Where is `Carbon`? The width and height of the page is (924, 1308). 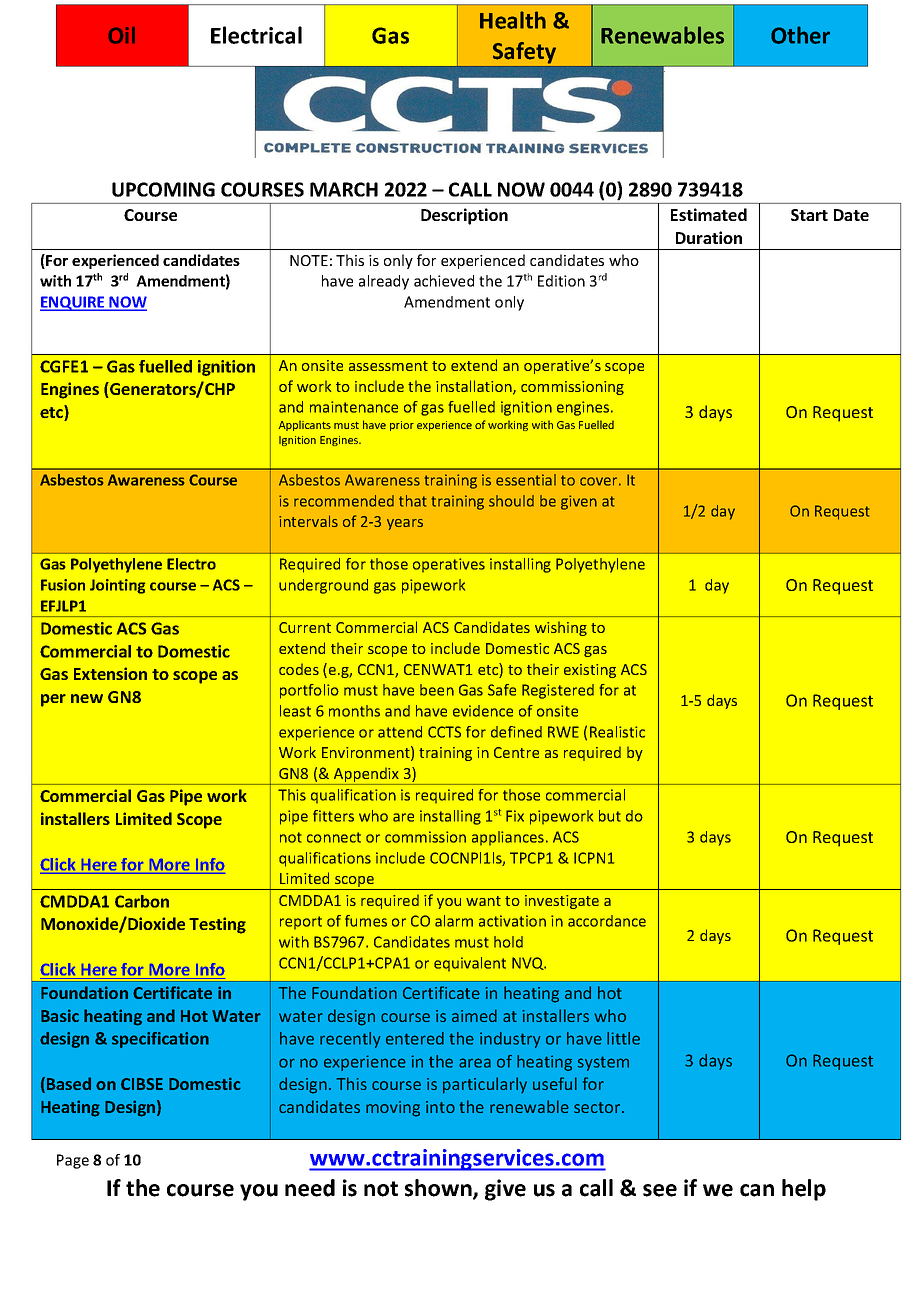
Carbon is located at coordinates (142, 901).
